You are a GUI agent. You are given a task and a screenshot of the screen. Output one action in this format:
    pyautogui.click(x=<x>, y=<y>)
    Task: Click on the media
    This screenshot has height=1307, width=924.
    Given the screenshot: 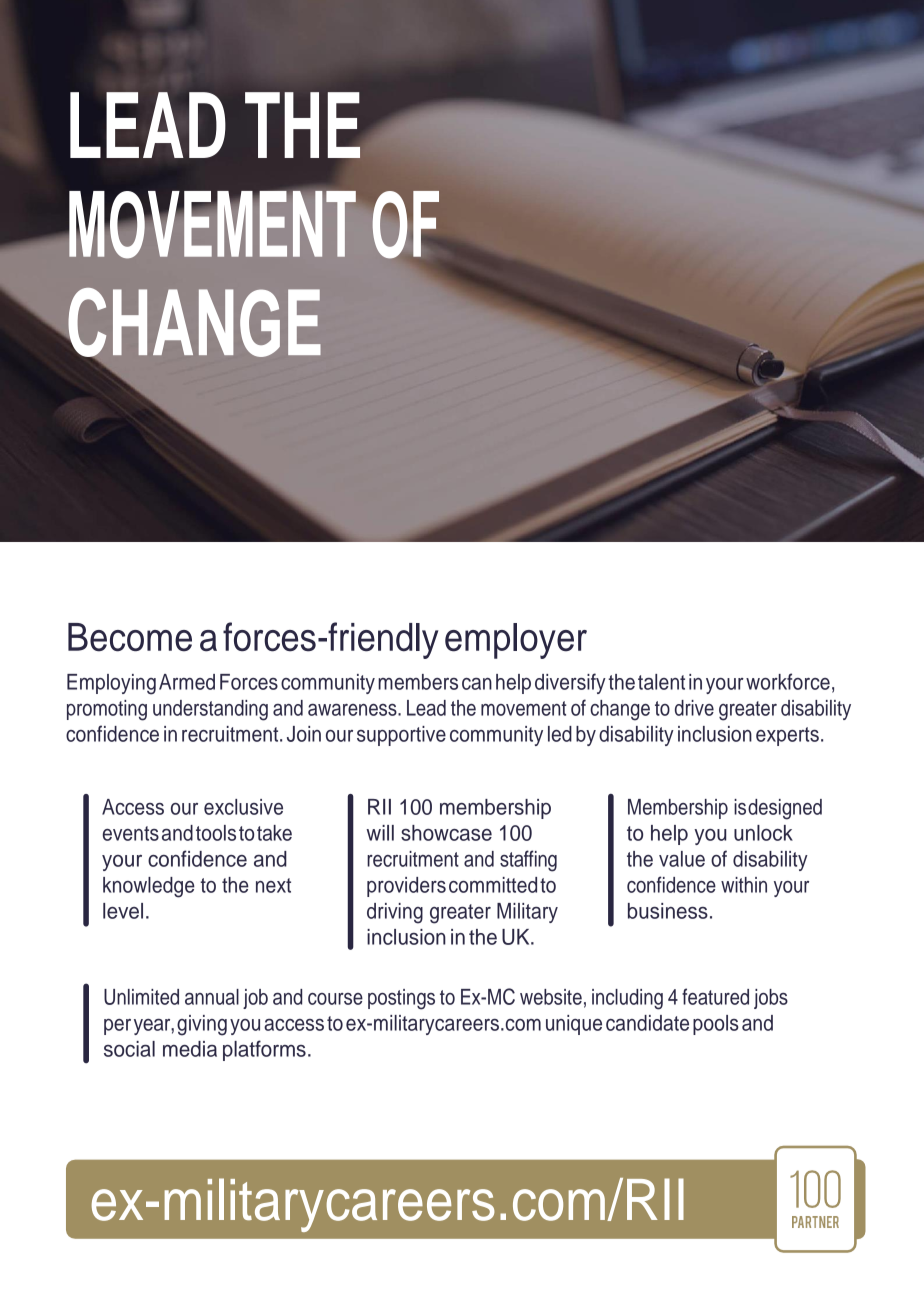 What is the action you would take?
    pyautogui.click(x=190, y=1049)
